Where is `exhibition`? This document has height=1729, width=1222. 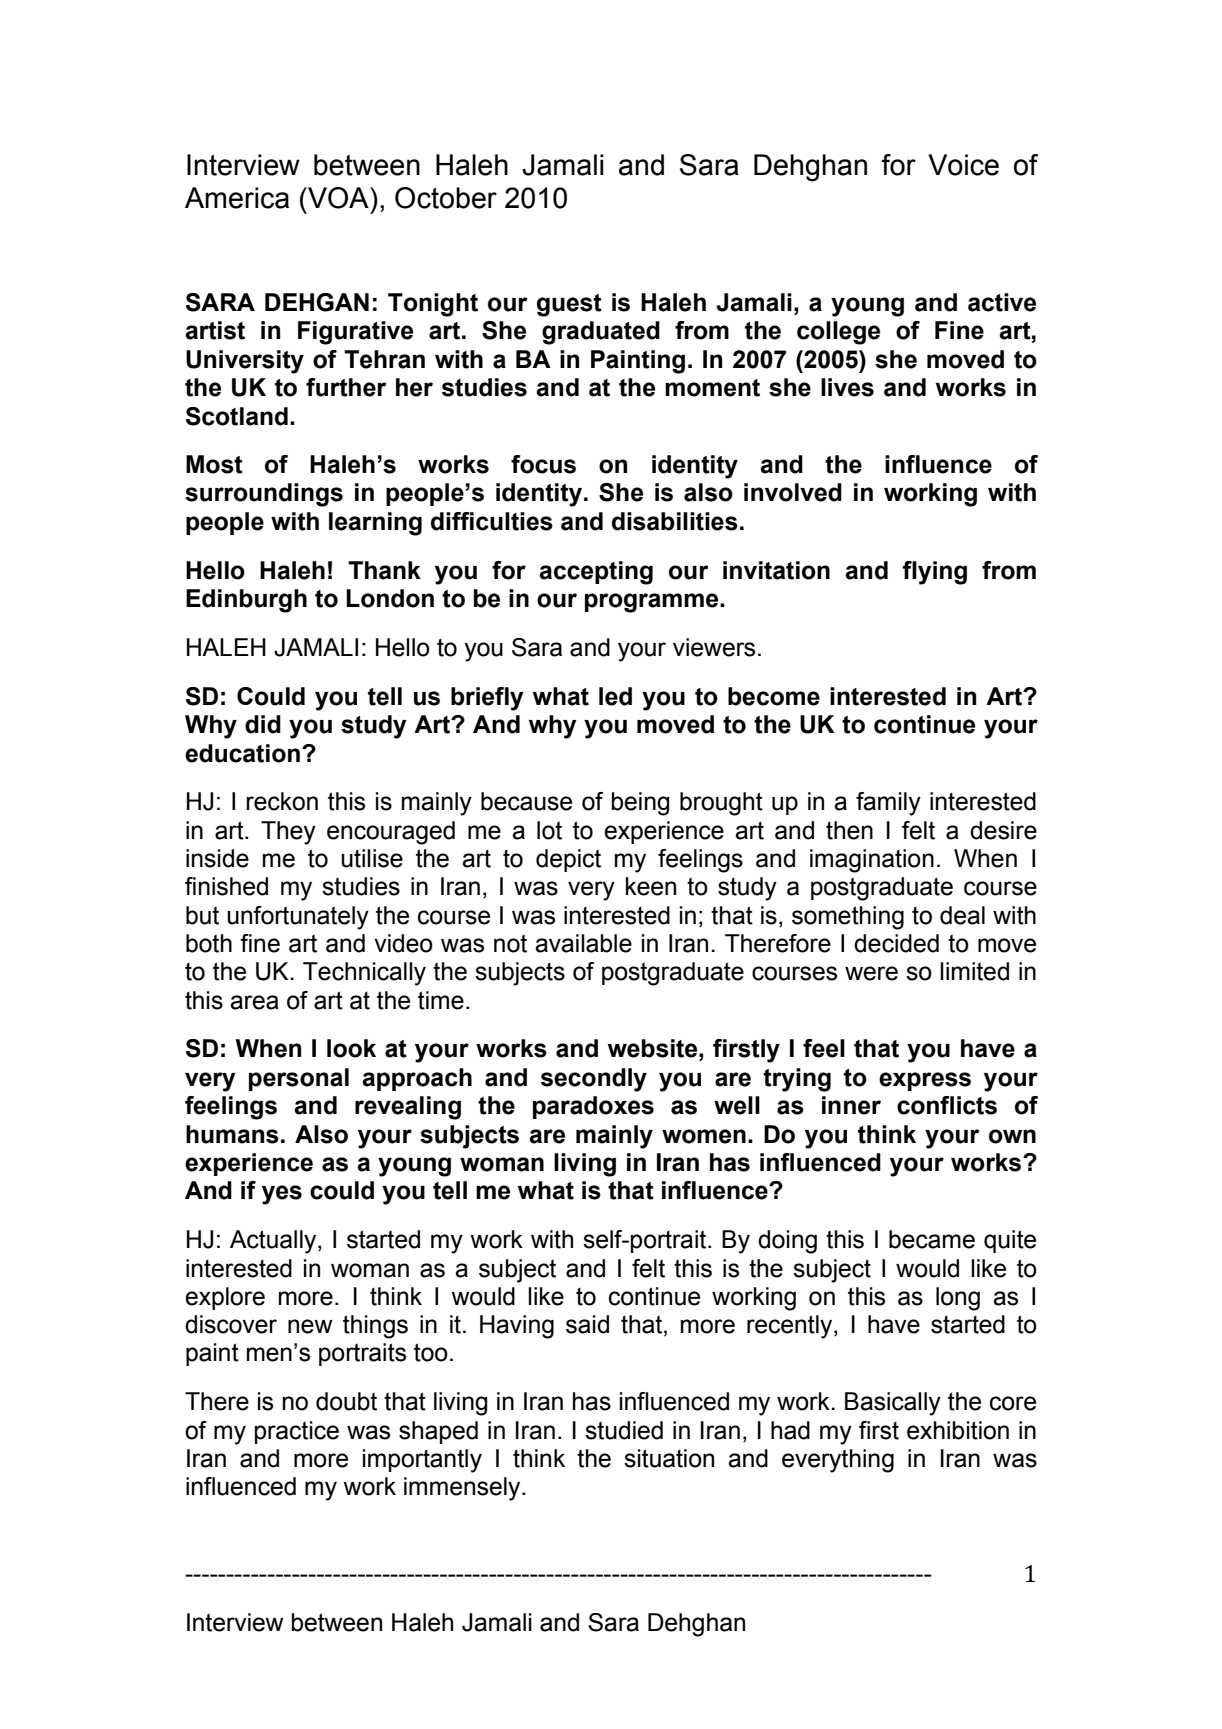 exhibition is located at coordinates (958, 1430).
